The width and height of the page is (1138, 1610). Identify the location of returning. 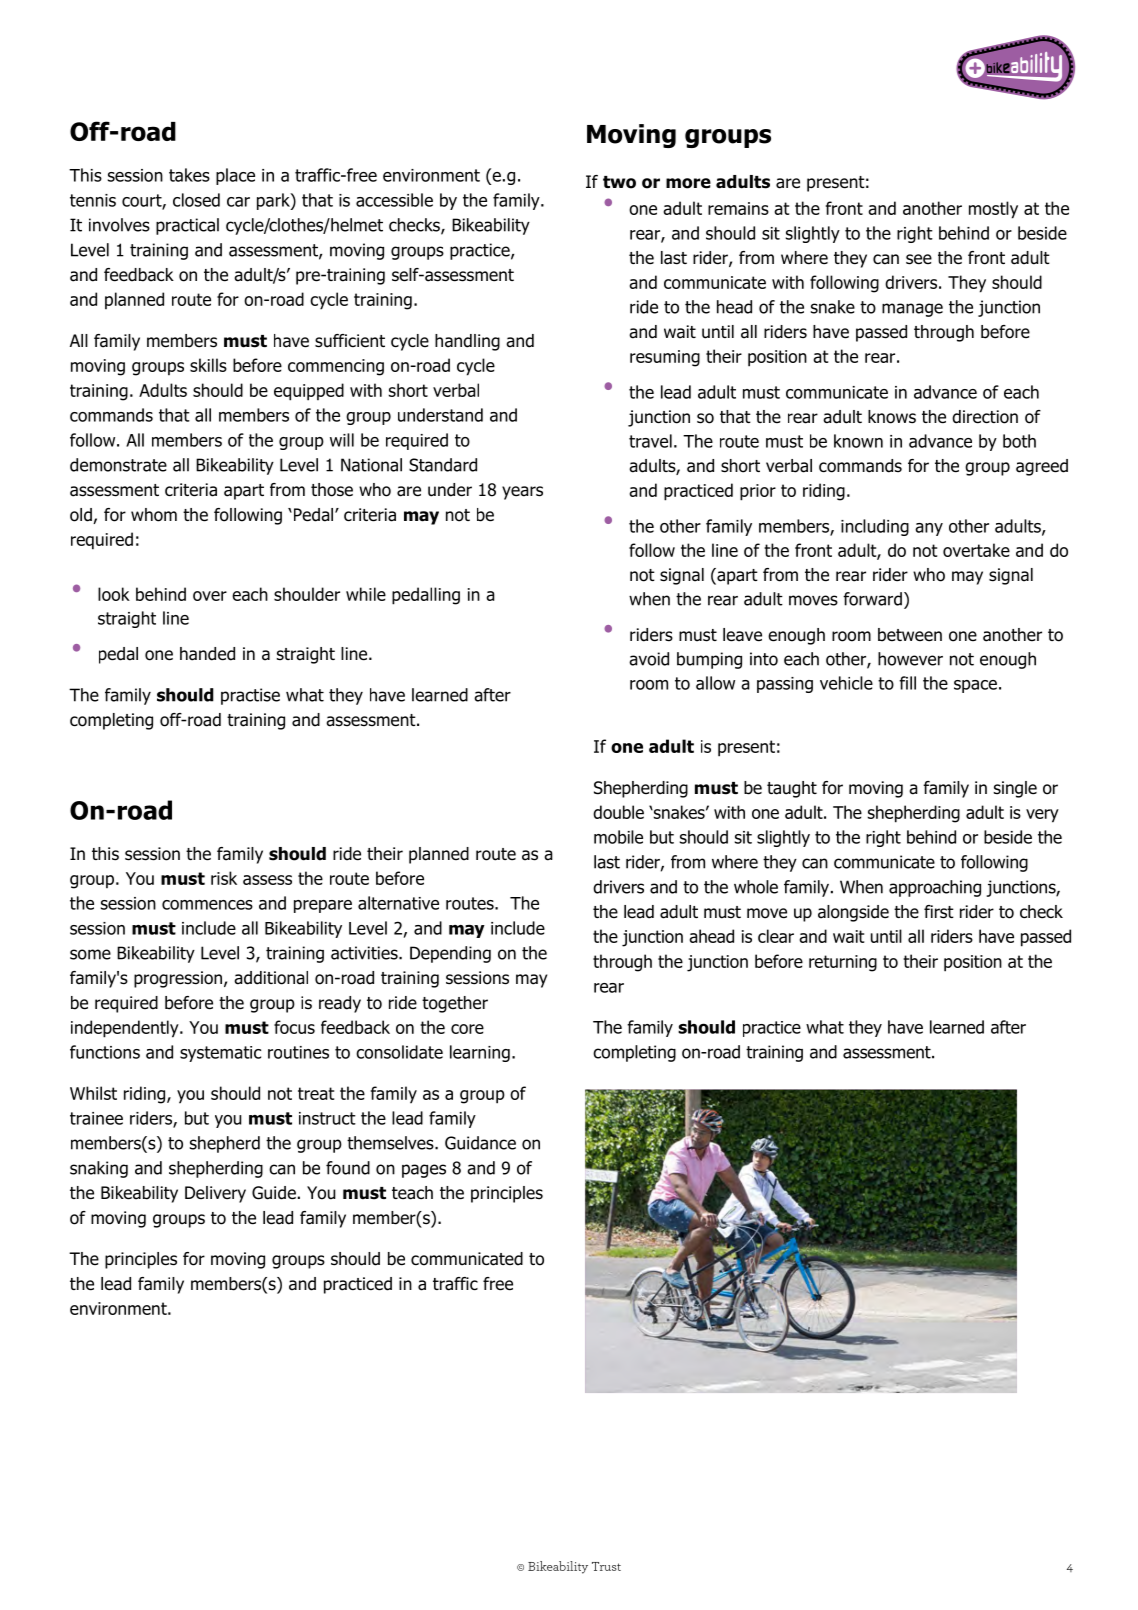
(843, 963).
